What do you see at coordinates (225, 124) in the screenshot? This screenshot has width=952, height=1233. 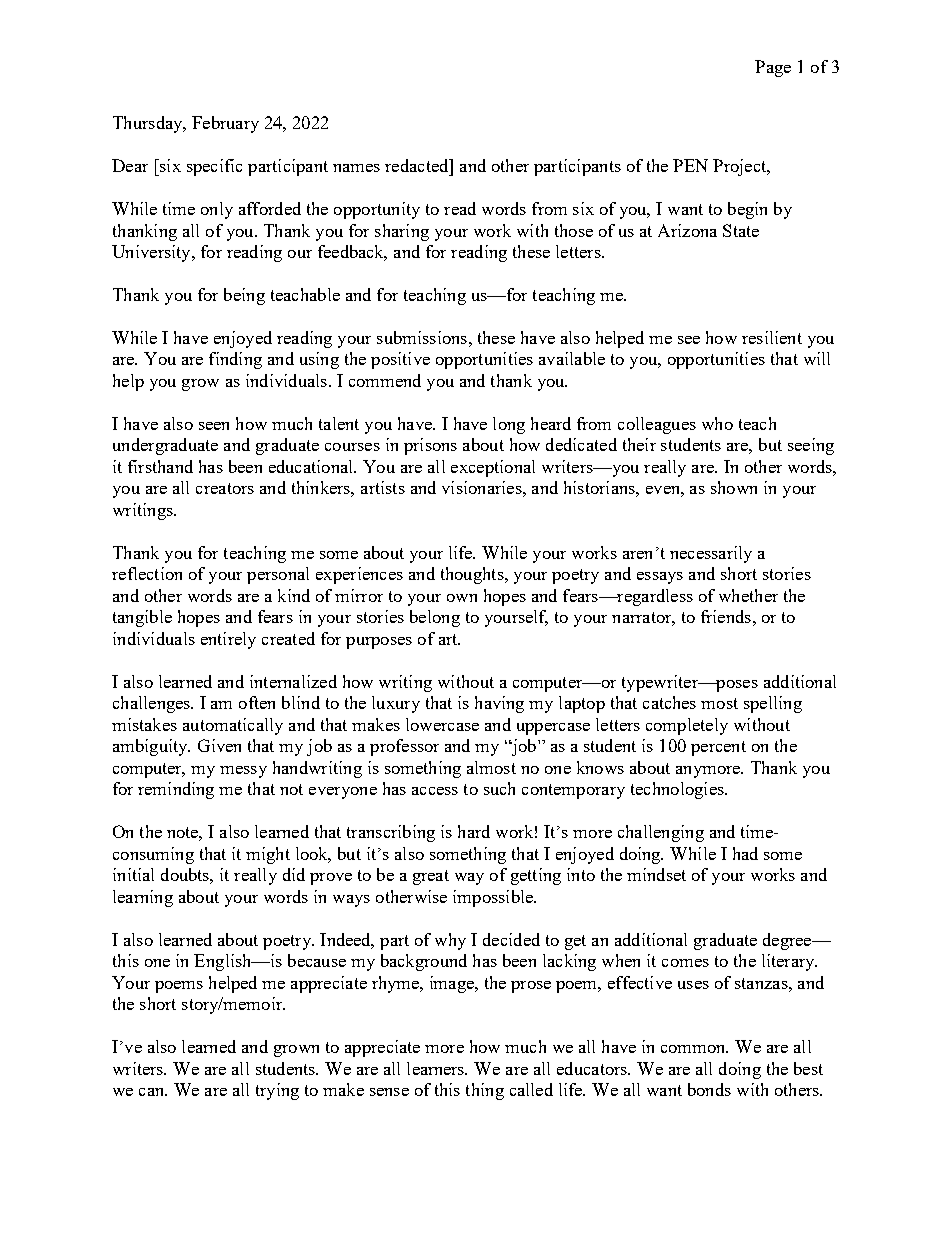 I see `February` at bounding box center [225, 124].
